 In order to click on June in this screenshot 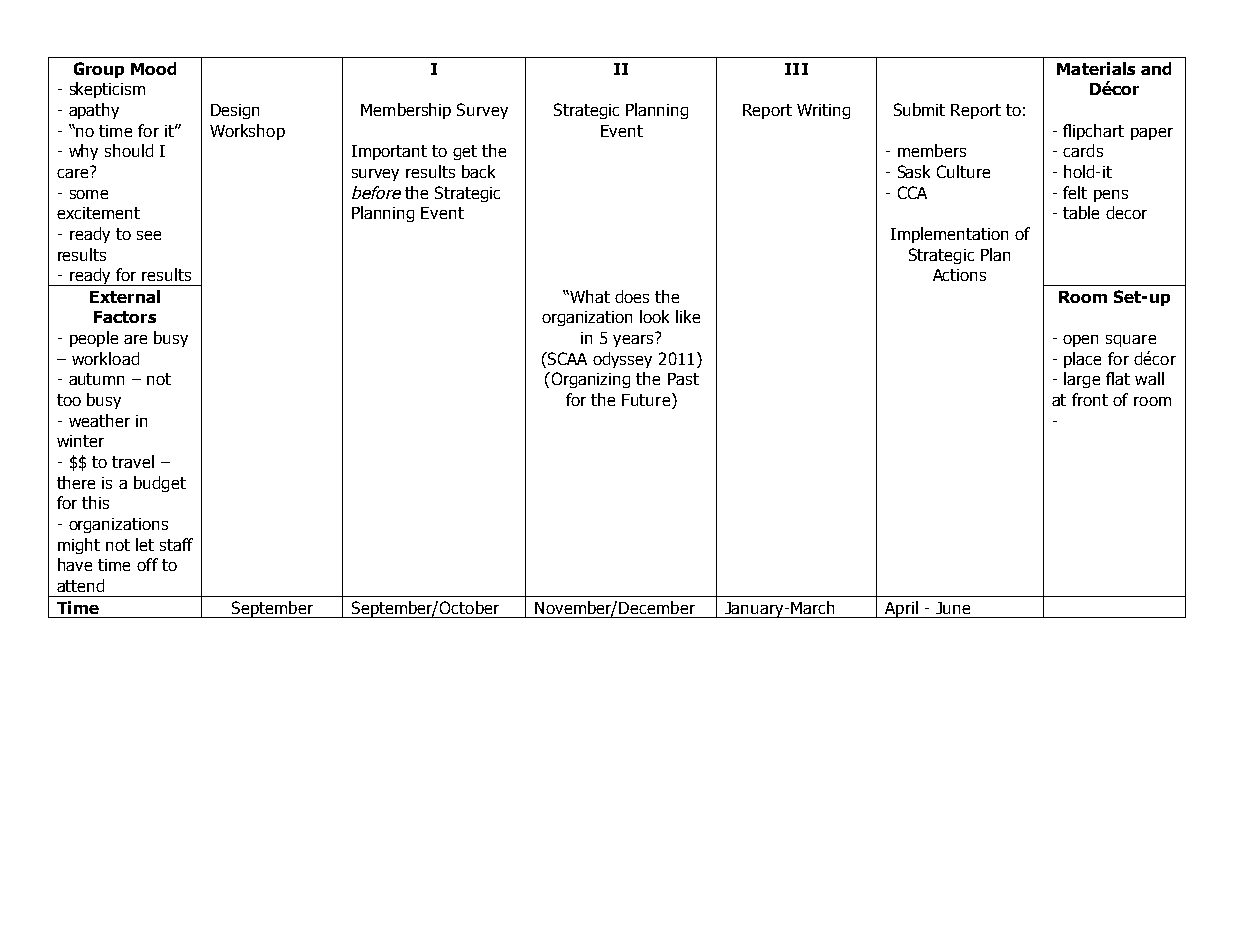, I will do `click(953, 608)`.
